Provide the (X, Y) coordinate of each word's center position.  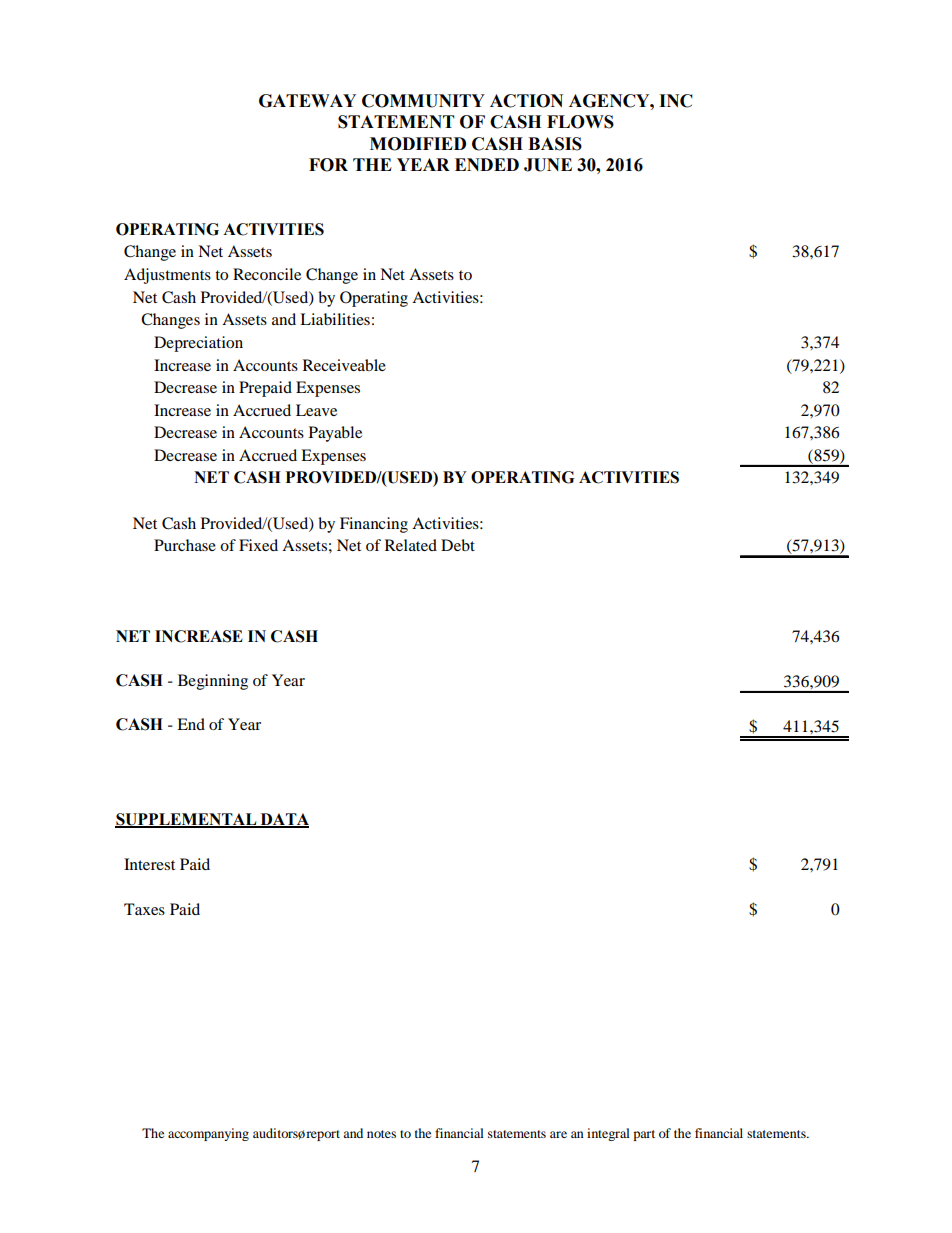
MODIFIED (418, 144)
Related (411, 545)
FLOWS (580, 122)
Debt (458, 545)
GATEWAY (307, 101)
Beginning (213, 682)
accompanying (208, 1134)
